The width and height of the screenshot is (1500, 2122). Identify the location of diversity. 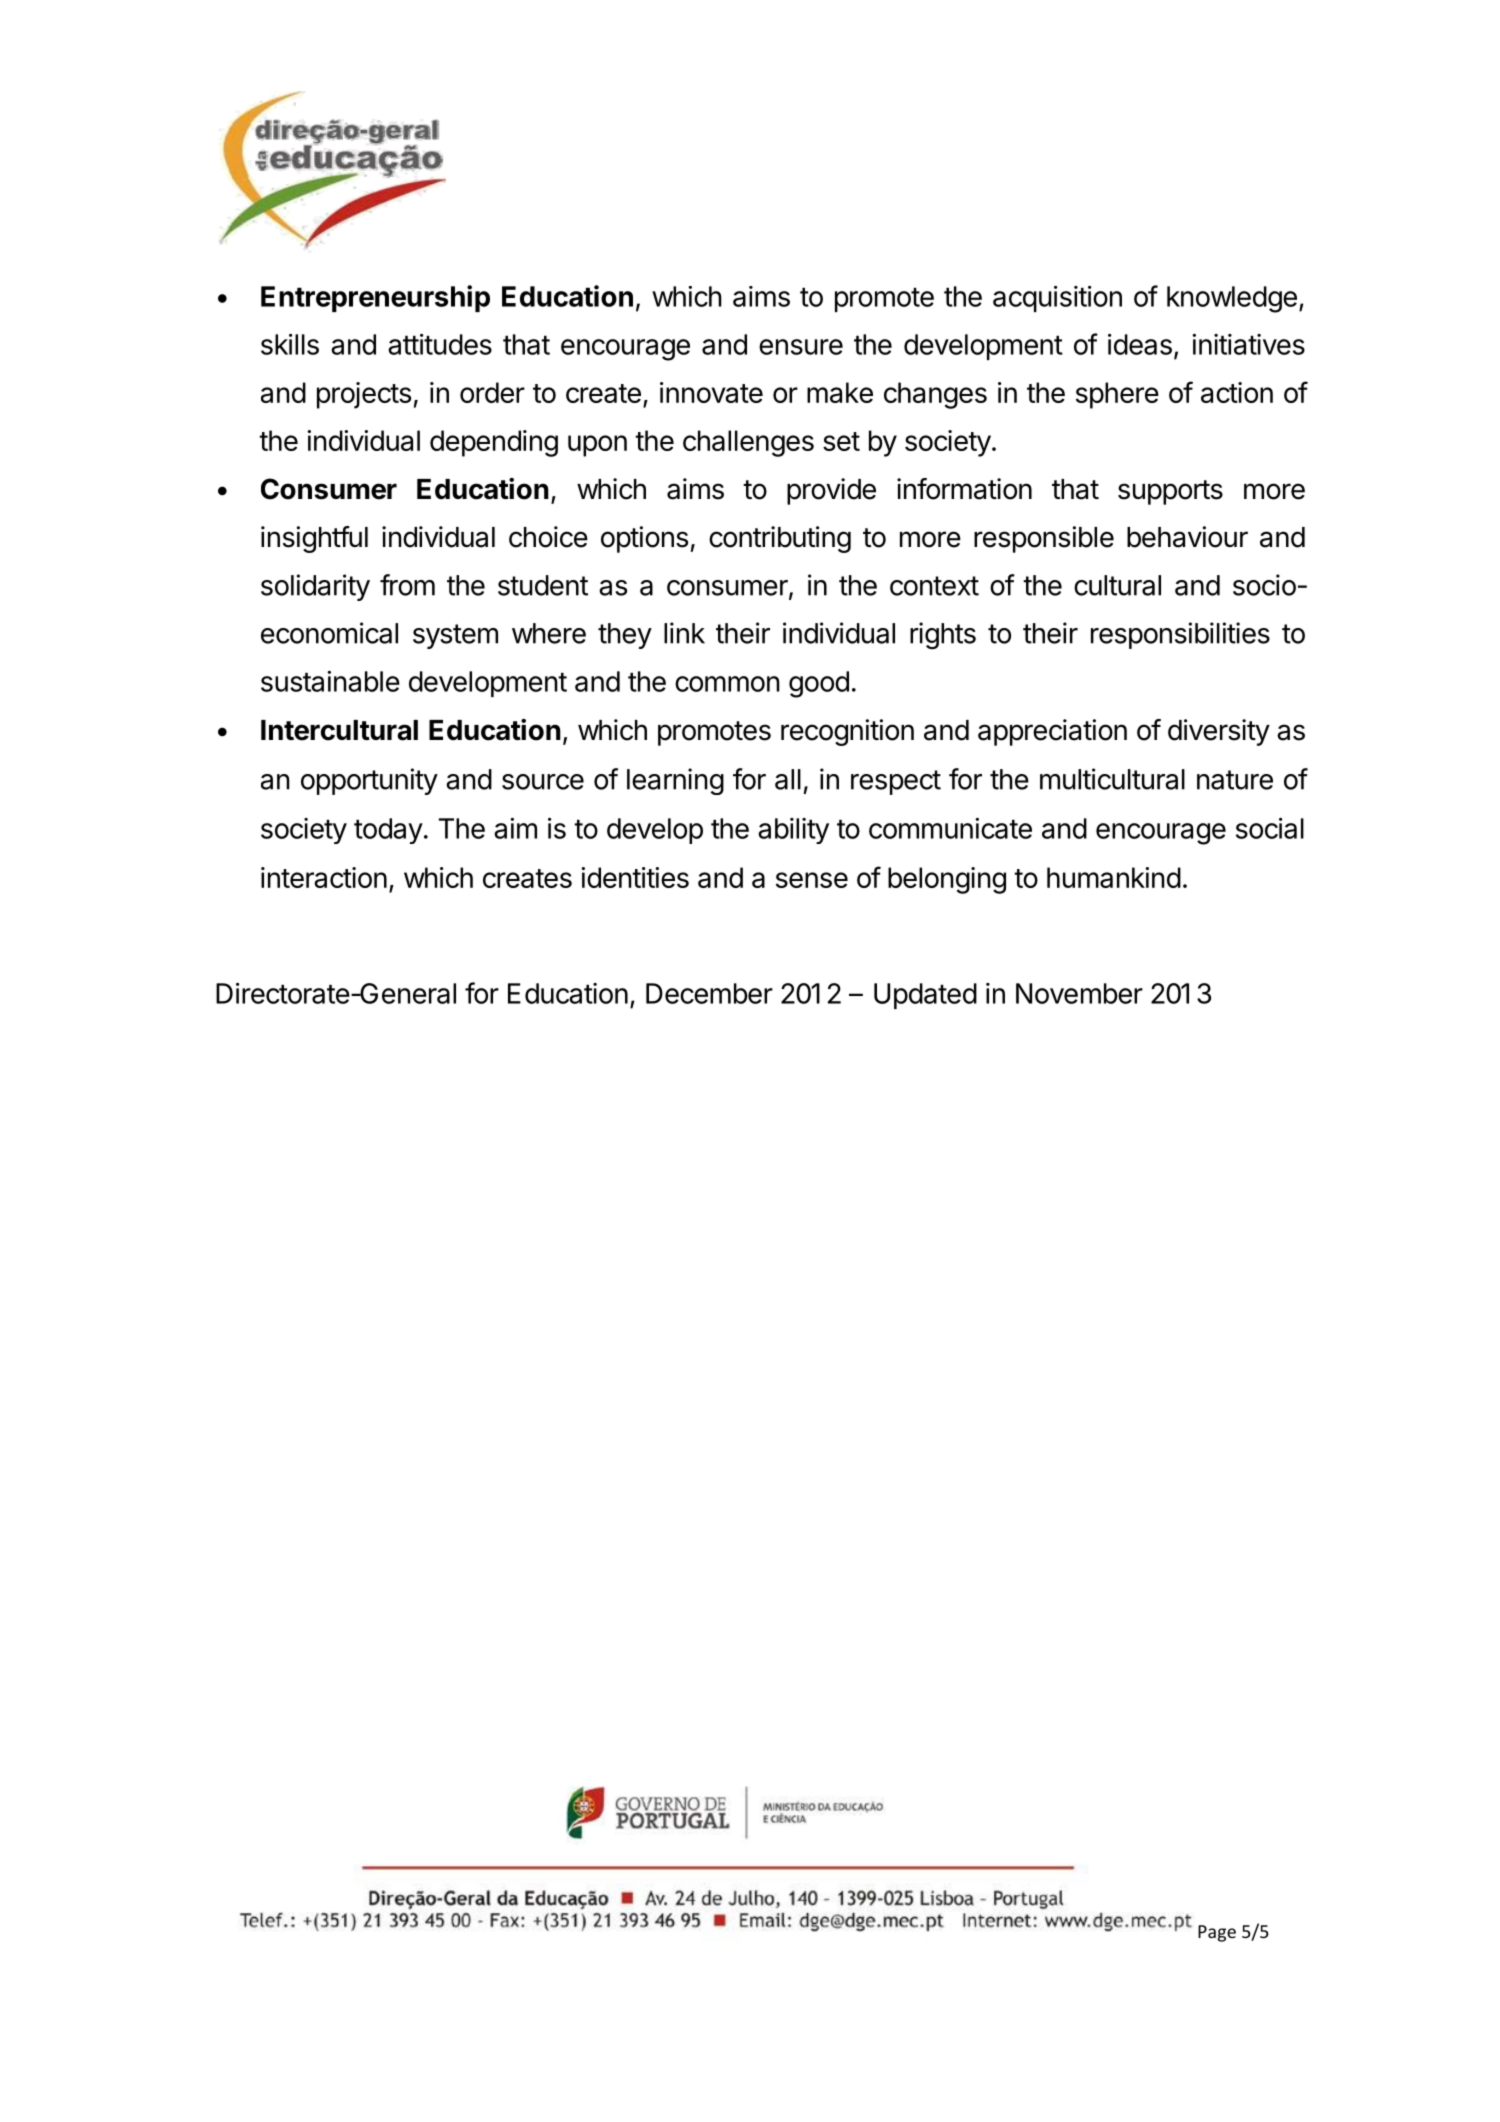
(1219, 732).
